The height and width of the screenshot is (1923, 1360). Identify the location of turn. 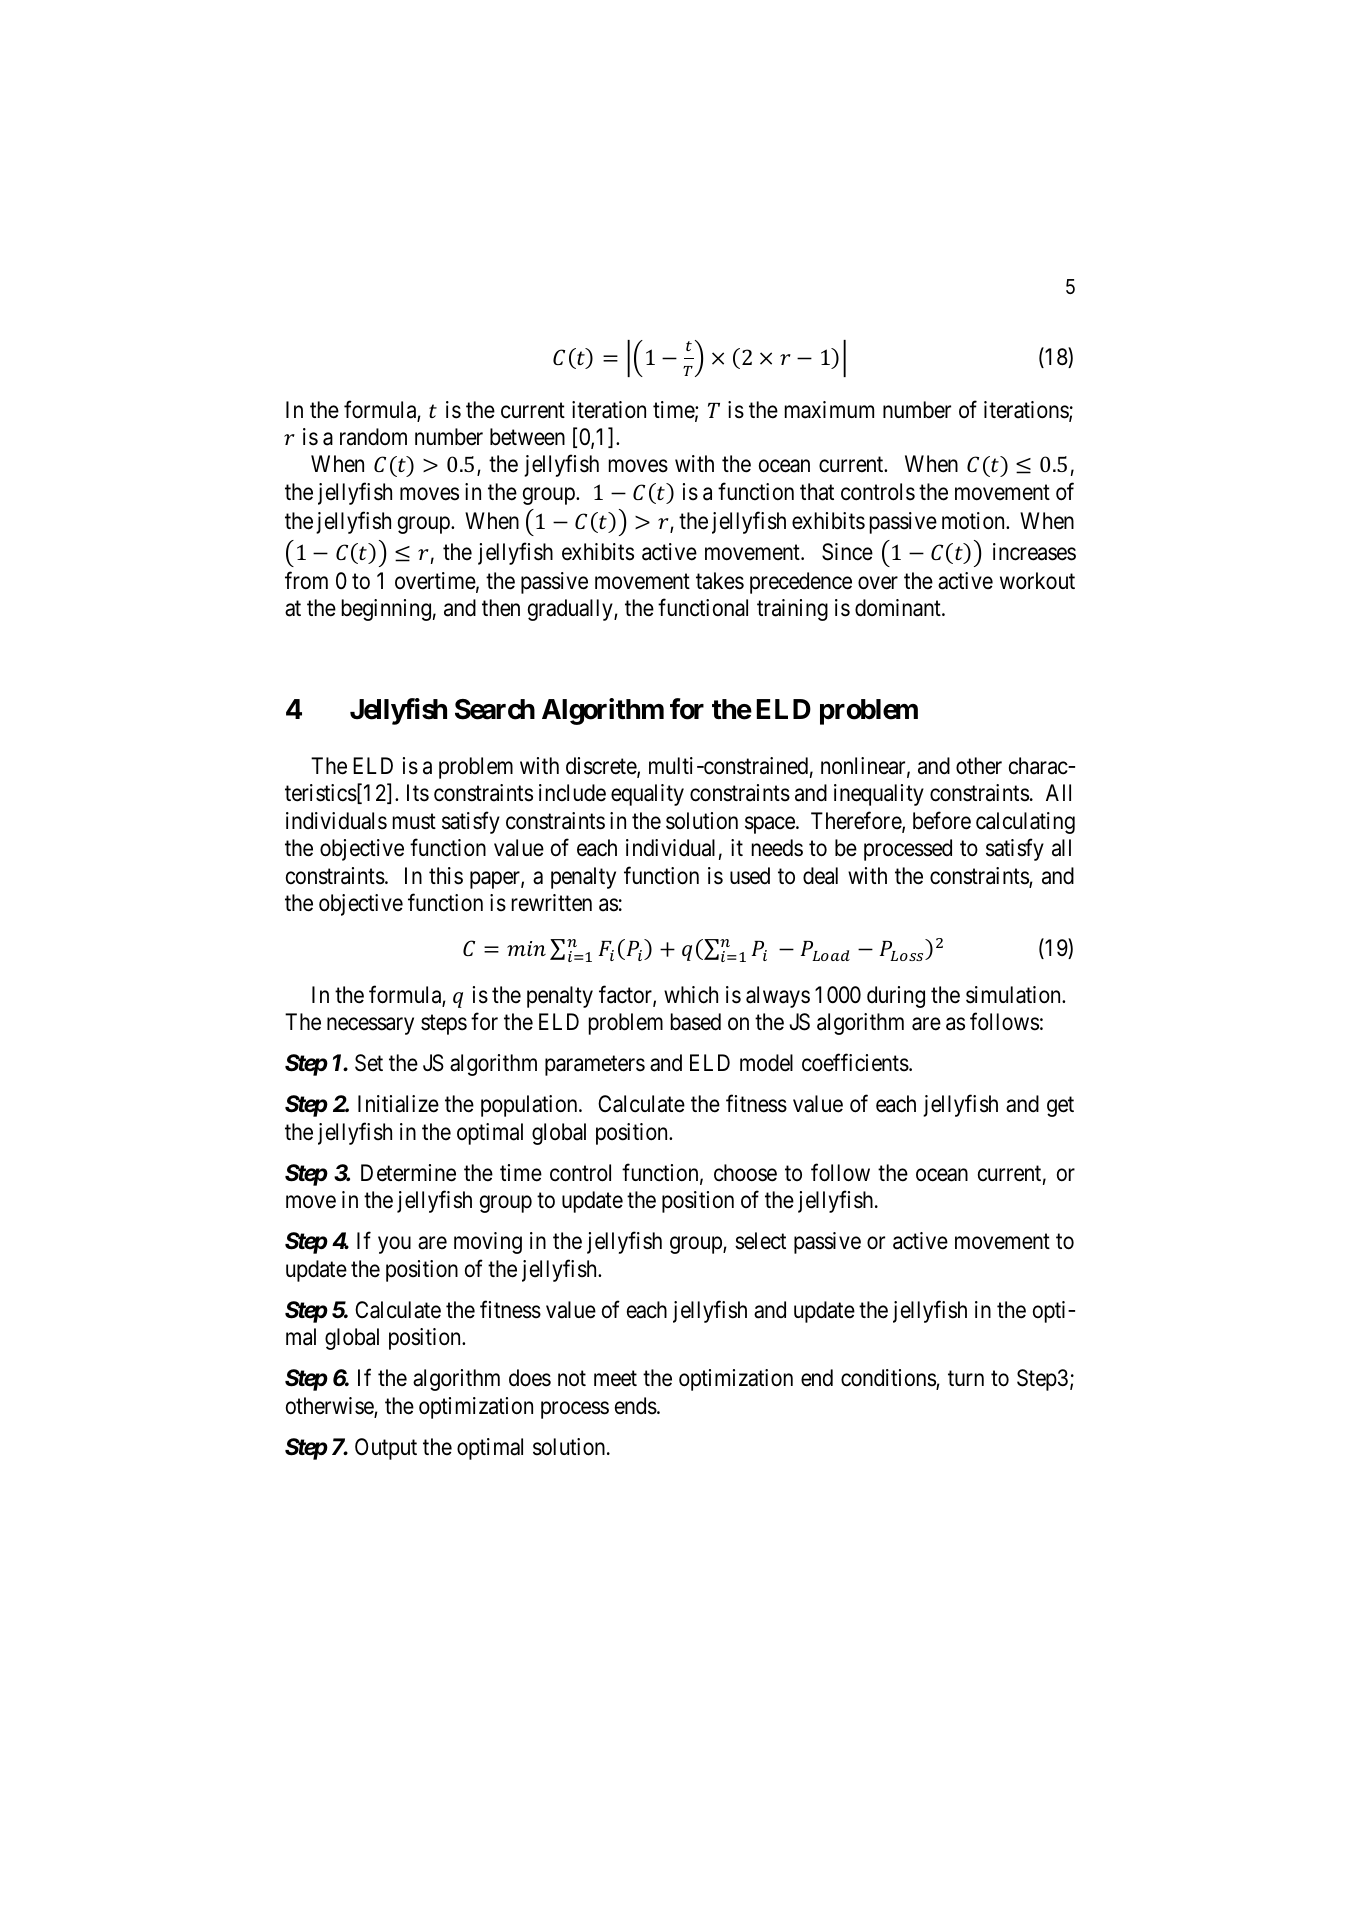
(966, 1378).
